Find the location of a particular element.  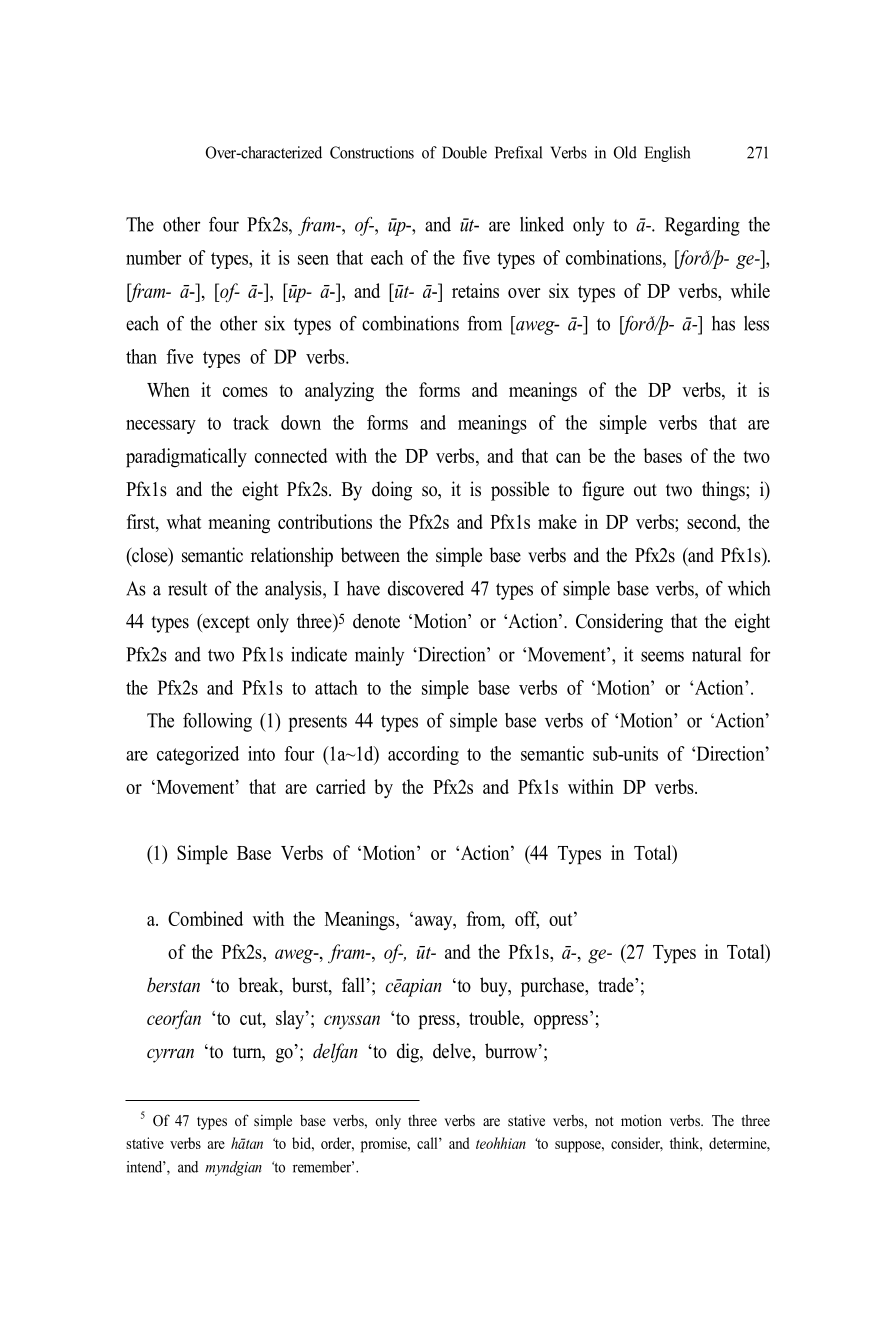

Combined is located at coordinates (205, 918).
